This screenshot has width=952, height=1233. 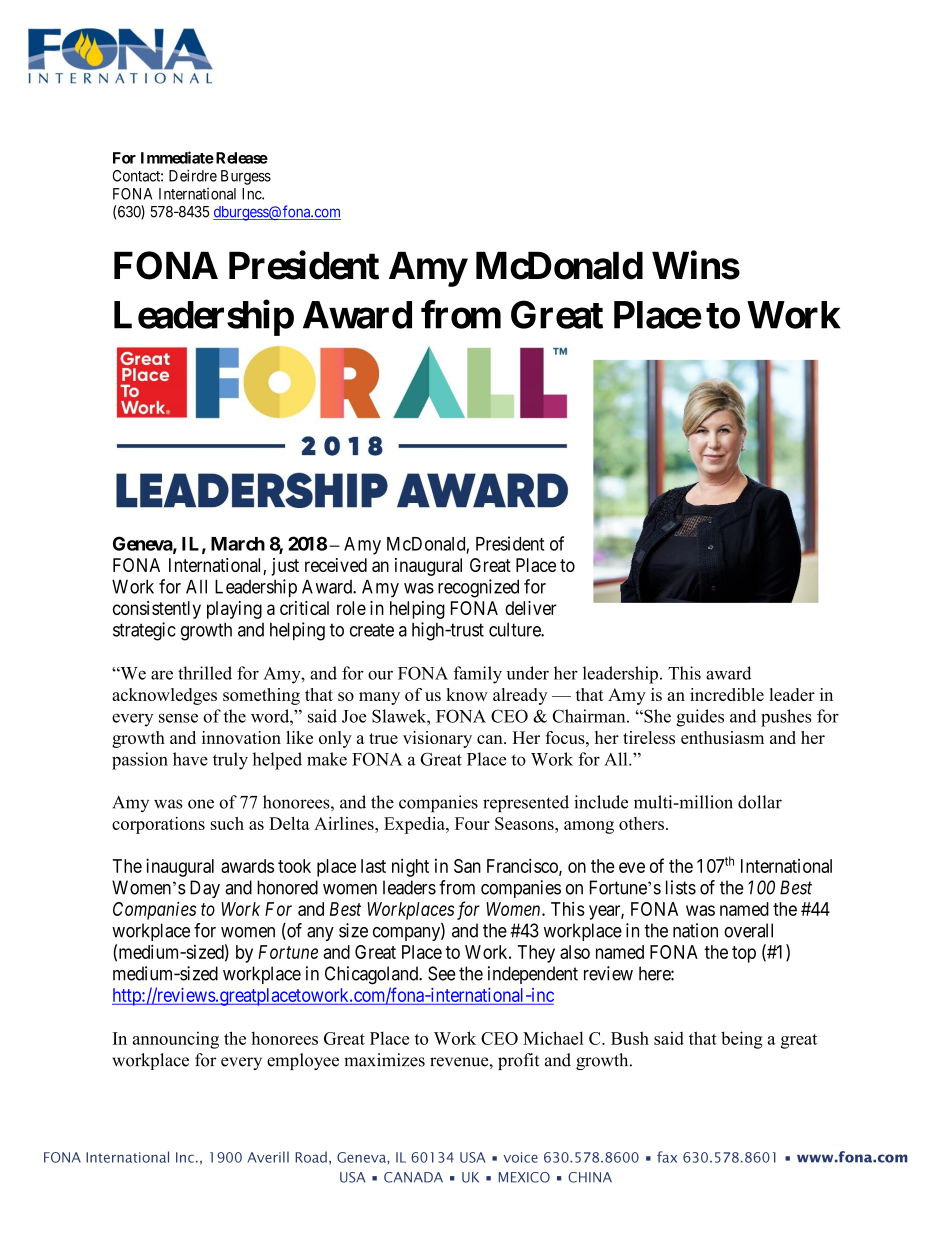 What do you see at coordinates (193, 176) in the screenshot?
I see `Deirdre` at bounding box center [193, 176].
